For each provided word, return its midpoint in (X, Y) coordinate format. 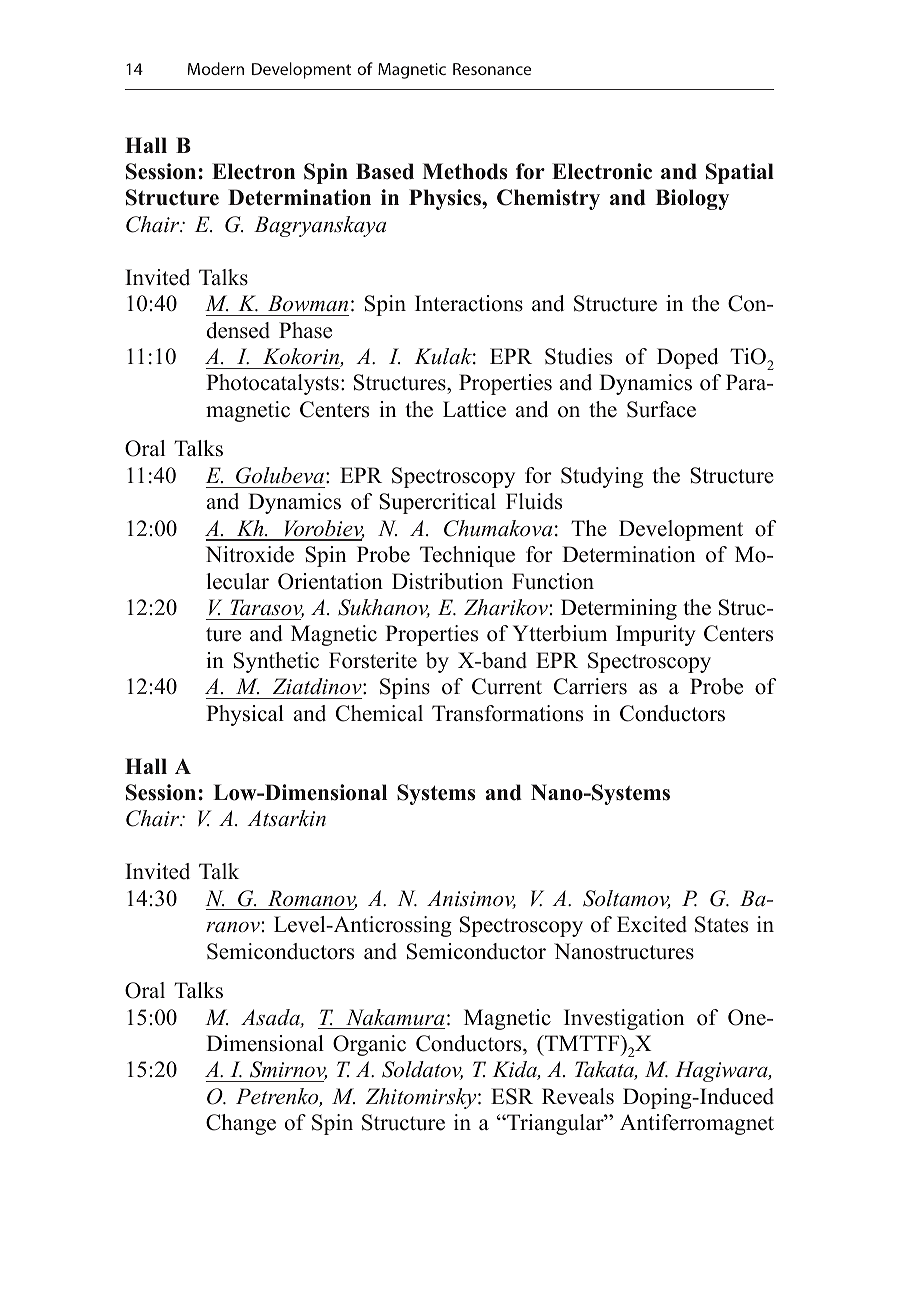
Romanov (312, 899)
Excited (652, 924)
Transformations (507, 713)
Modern (216, 68)
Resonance (492, 69)
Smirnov (288, 1070)
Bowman (308, 303)
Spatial (740, 173)
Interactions (469, 303)
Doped (687, 358)
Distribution (447, 581)
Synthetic (276, 662)
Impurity (656, 635)
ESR (512, 1096)
